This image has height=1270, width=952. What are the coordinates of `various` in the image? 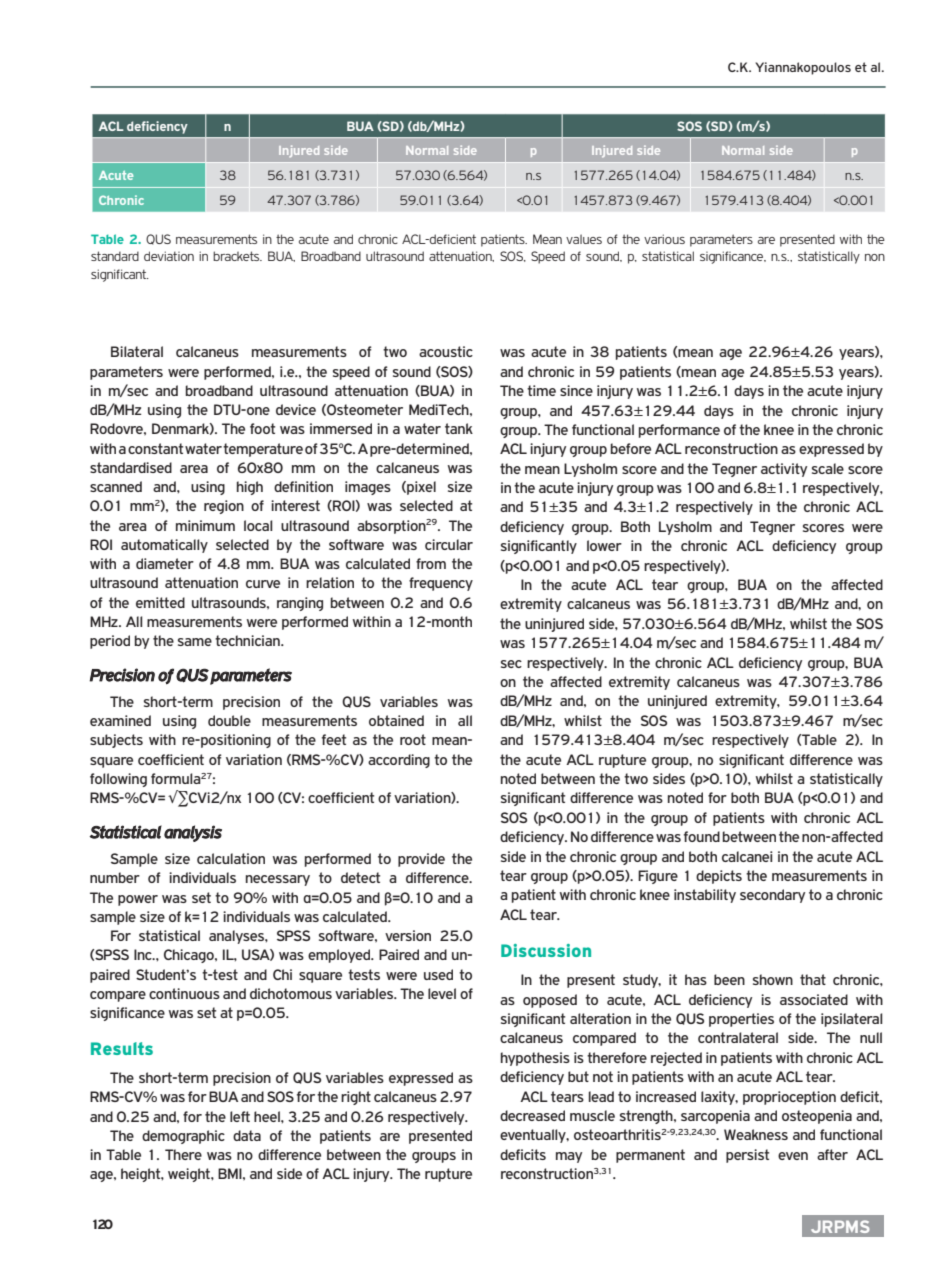 It's located at (664, 239).
